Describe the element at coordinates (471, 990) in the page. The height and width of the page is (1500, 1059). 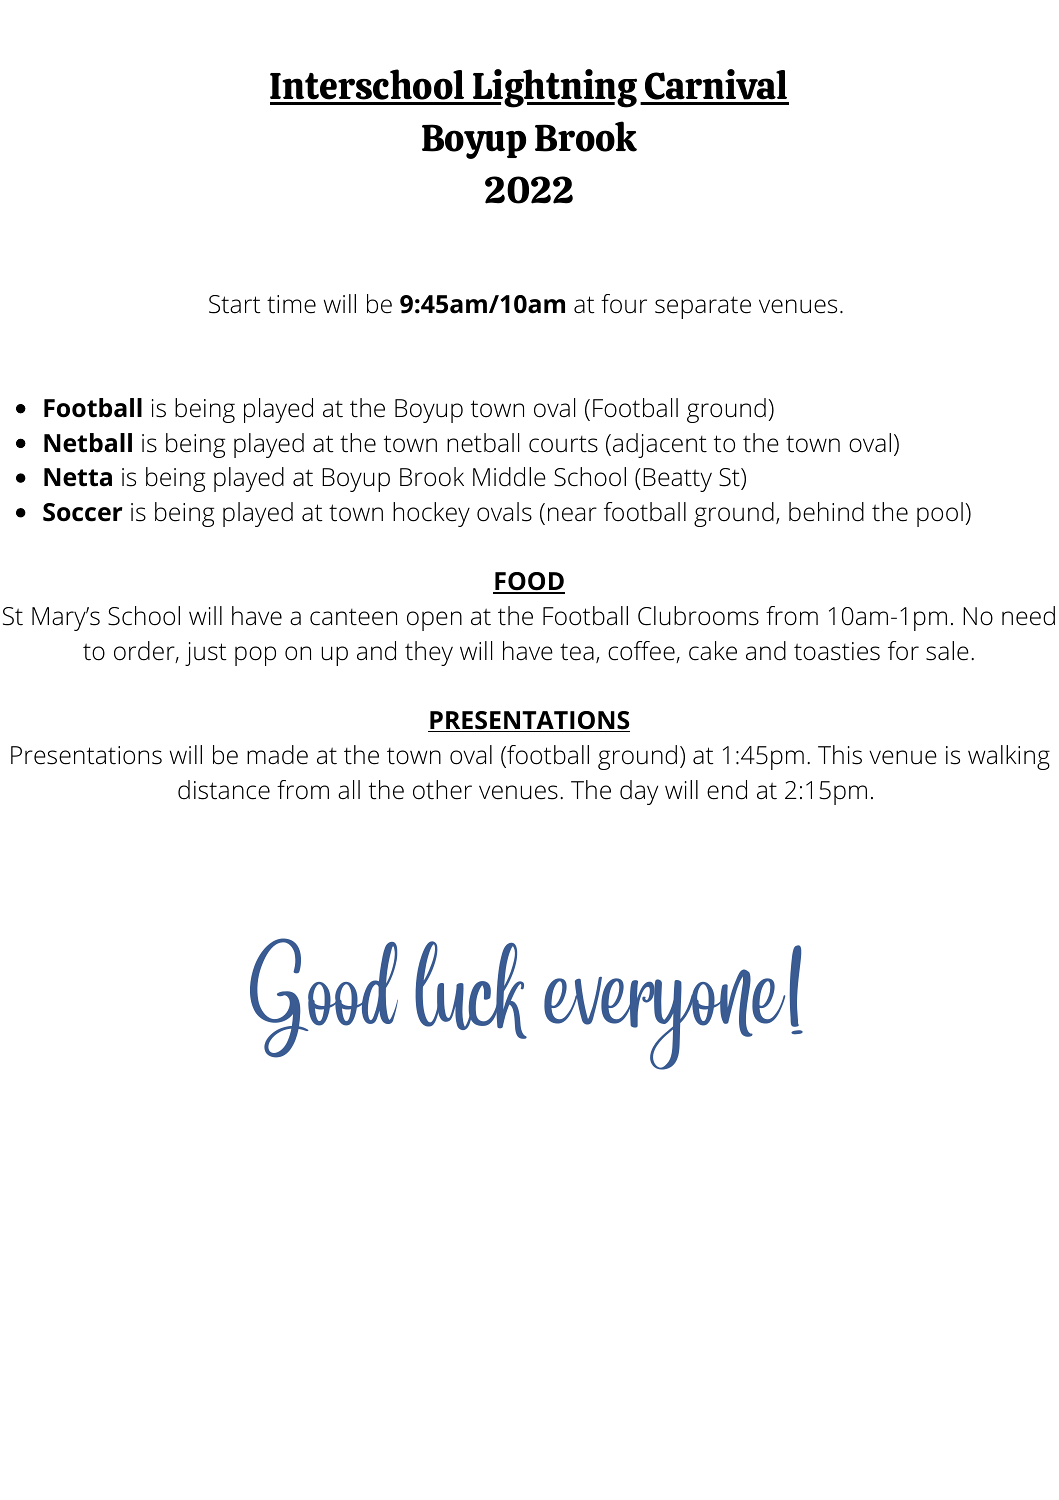
I see `luck` at that location.
